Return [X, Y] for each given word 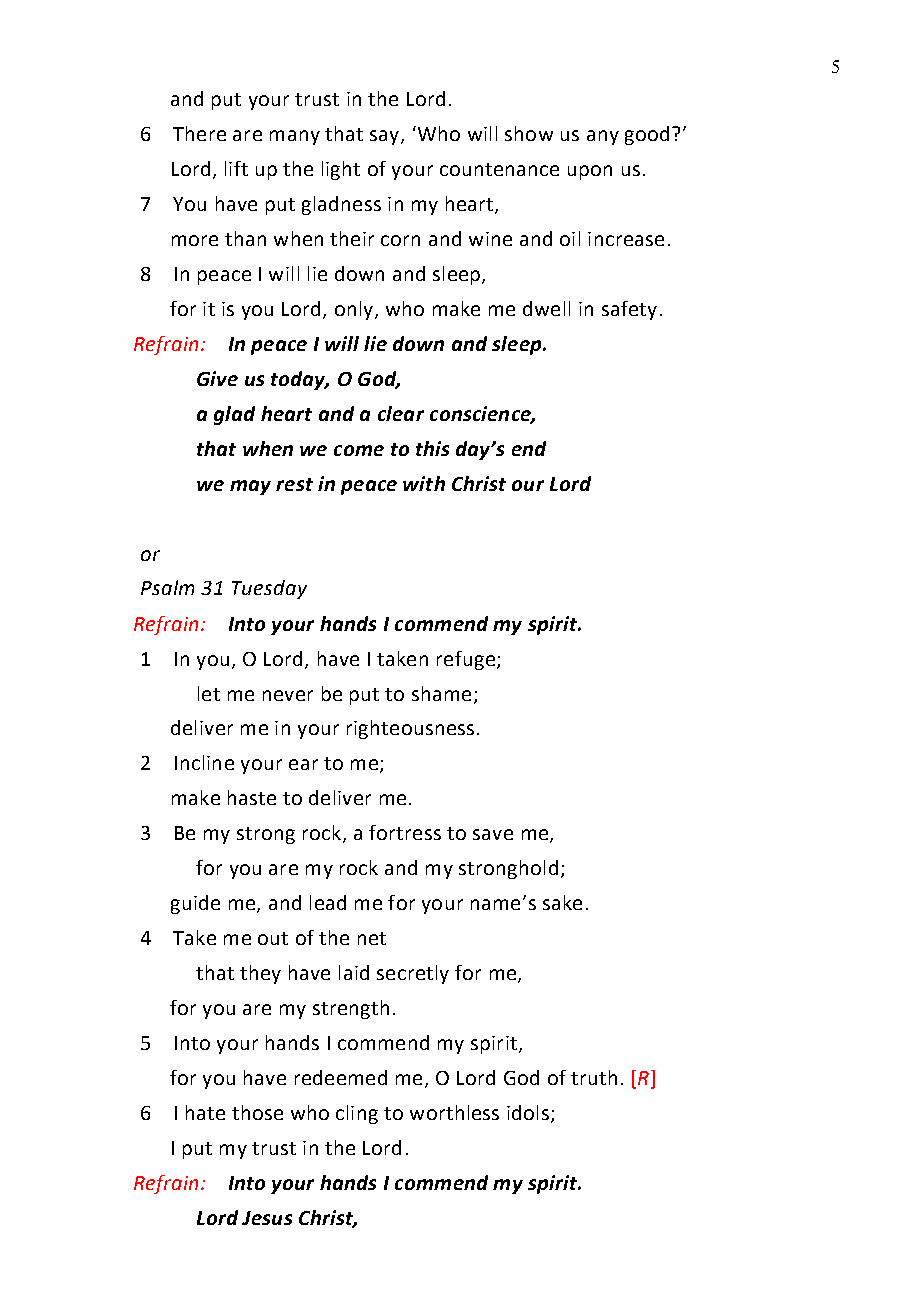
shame [441, 693]
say [386, 137]
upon [590, 172]
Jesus [267, 1218]
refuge [466, 660]
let [209, 693]
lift [236, 168]
